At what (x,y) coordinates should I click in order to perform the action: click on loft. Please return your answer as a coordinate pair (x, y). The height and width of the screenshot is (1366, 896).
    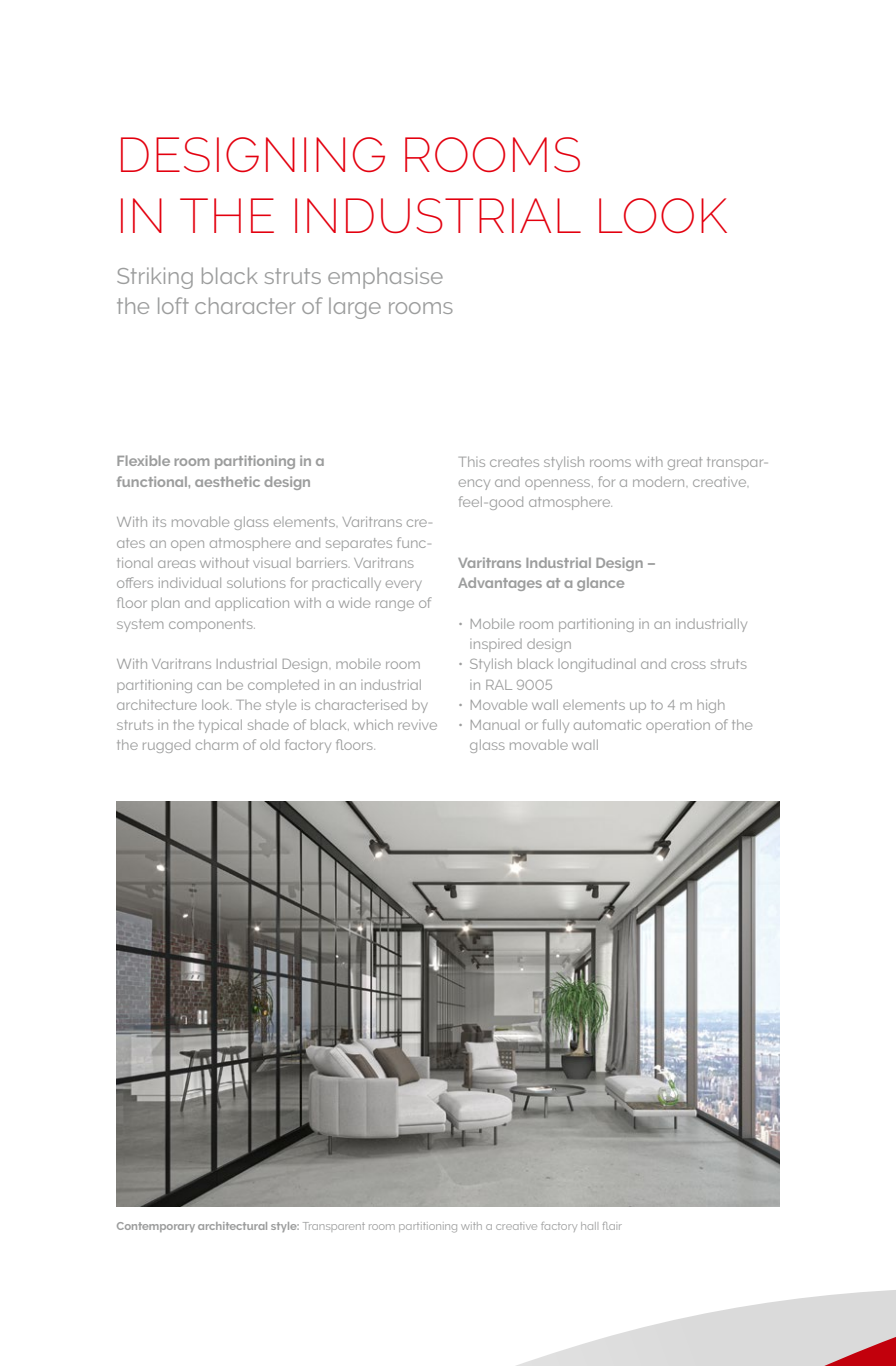
    Looking at the image, I should click on (173, 305).
